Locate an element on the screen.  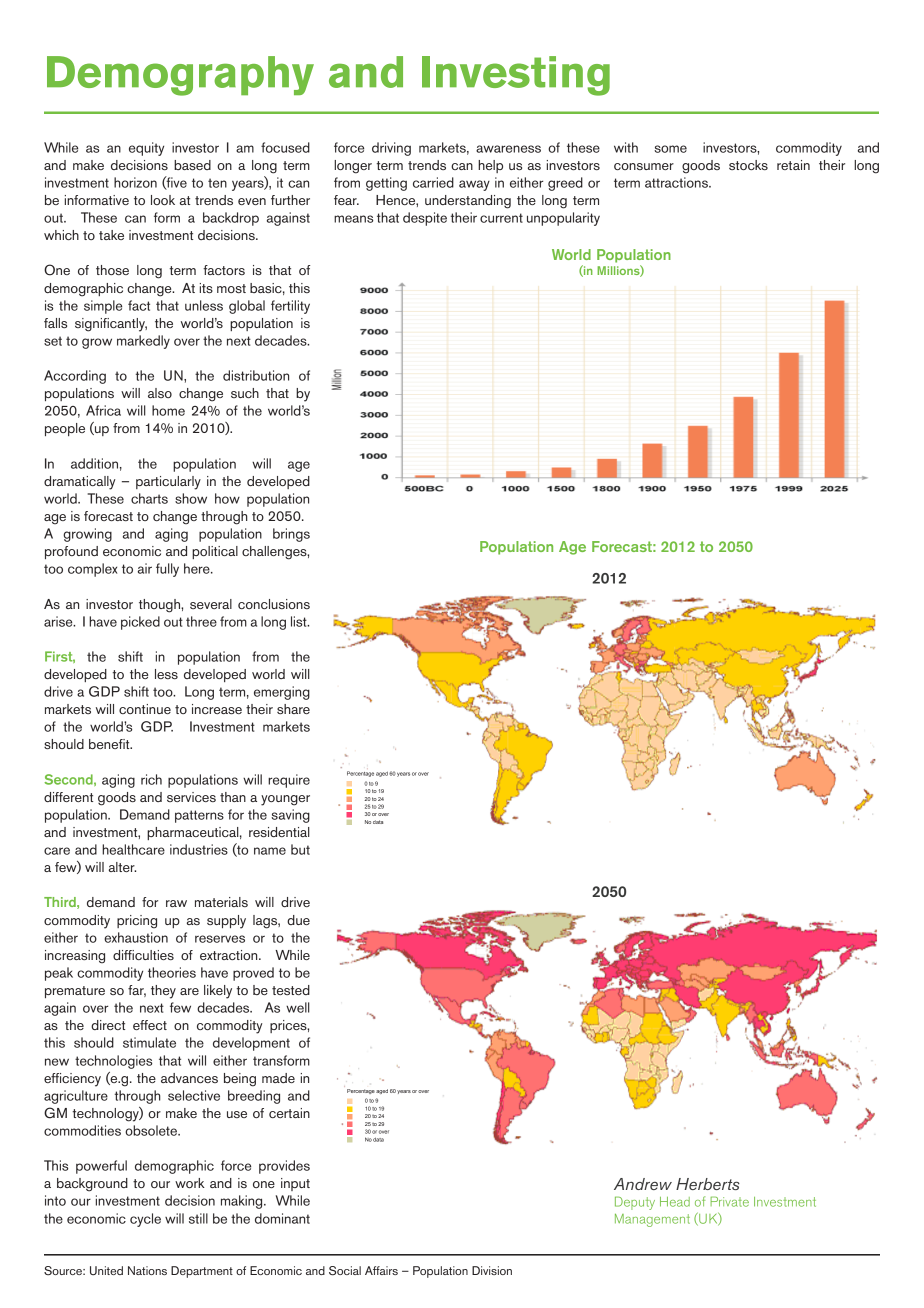
Demography is located at coordinates (180, 76).
